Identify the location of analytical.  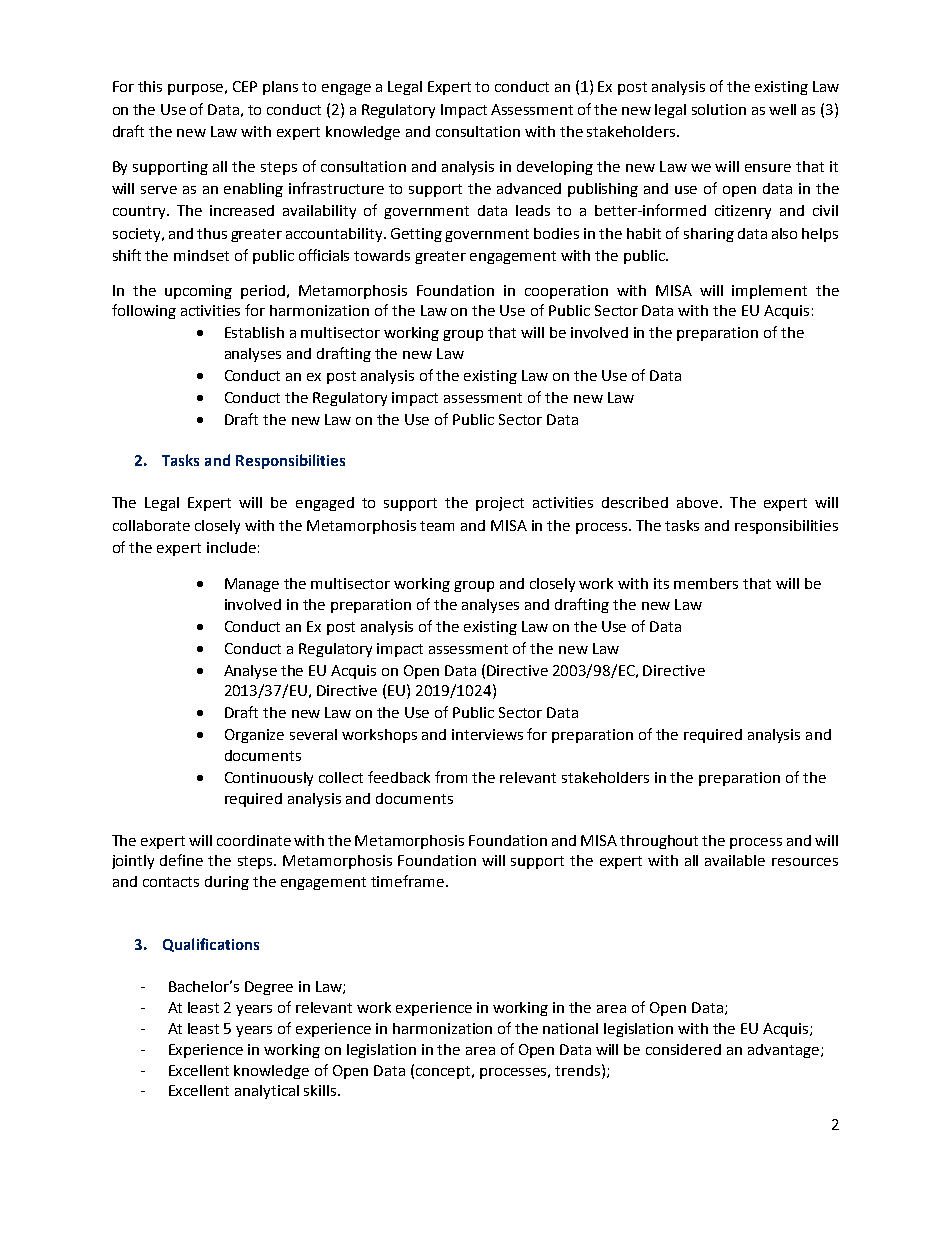
(267, 1092).
